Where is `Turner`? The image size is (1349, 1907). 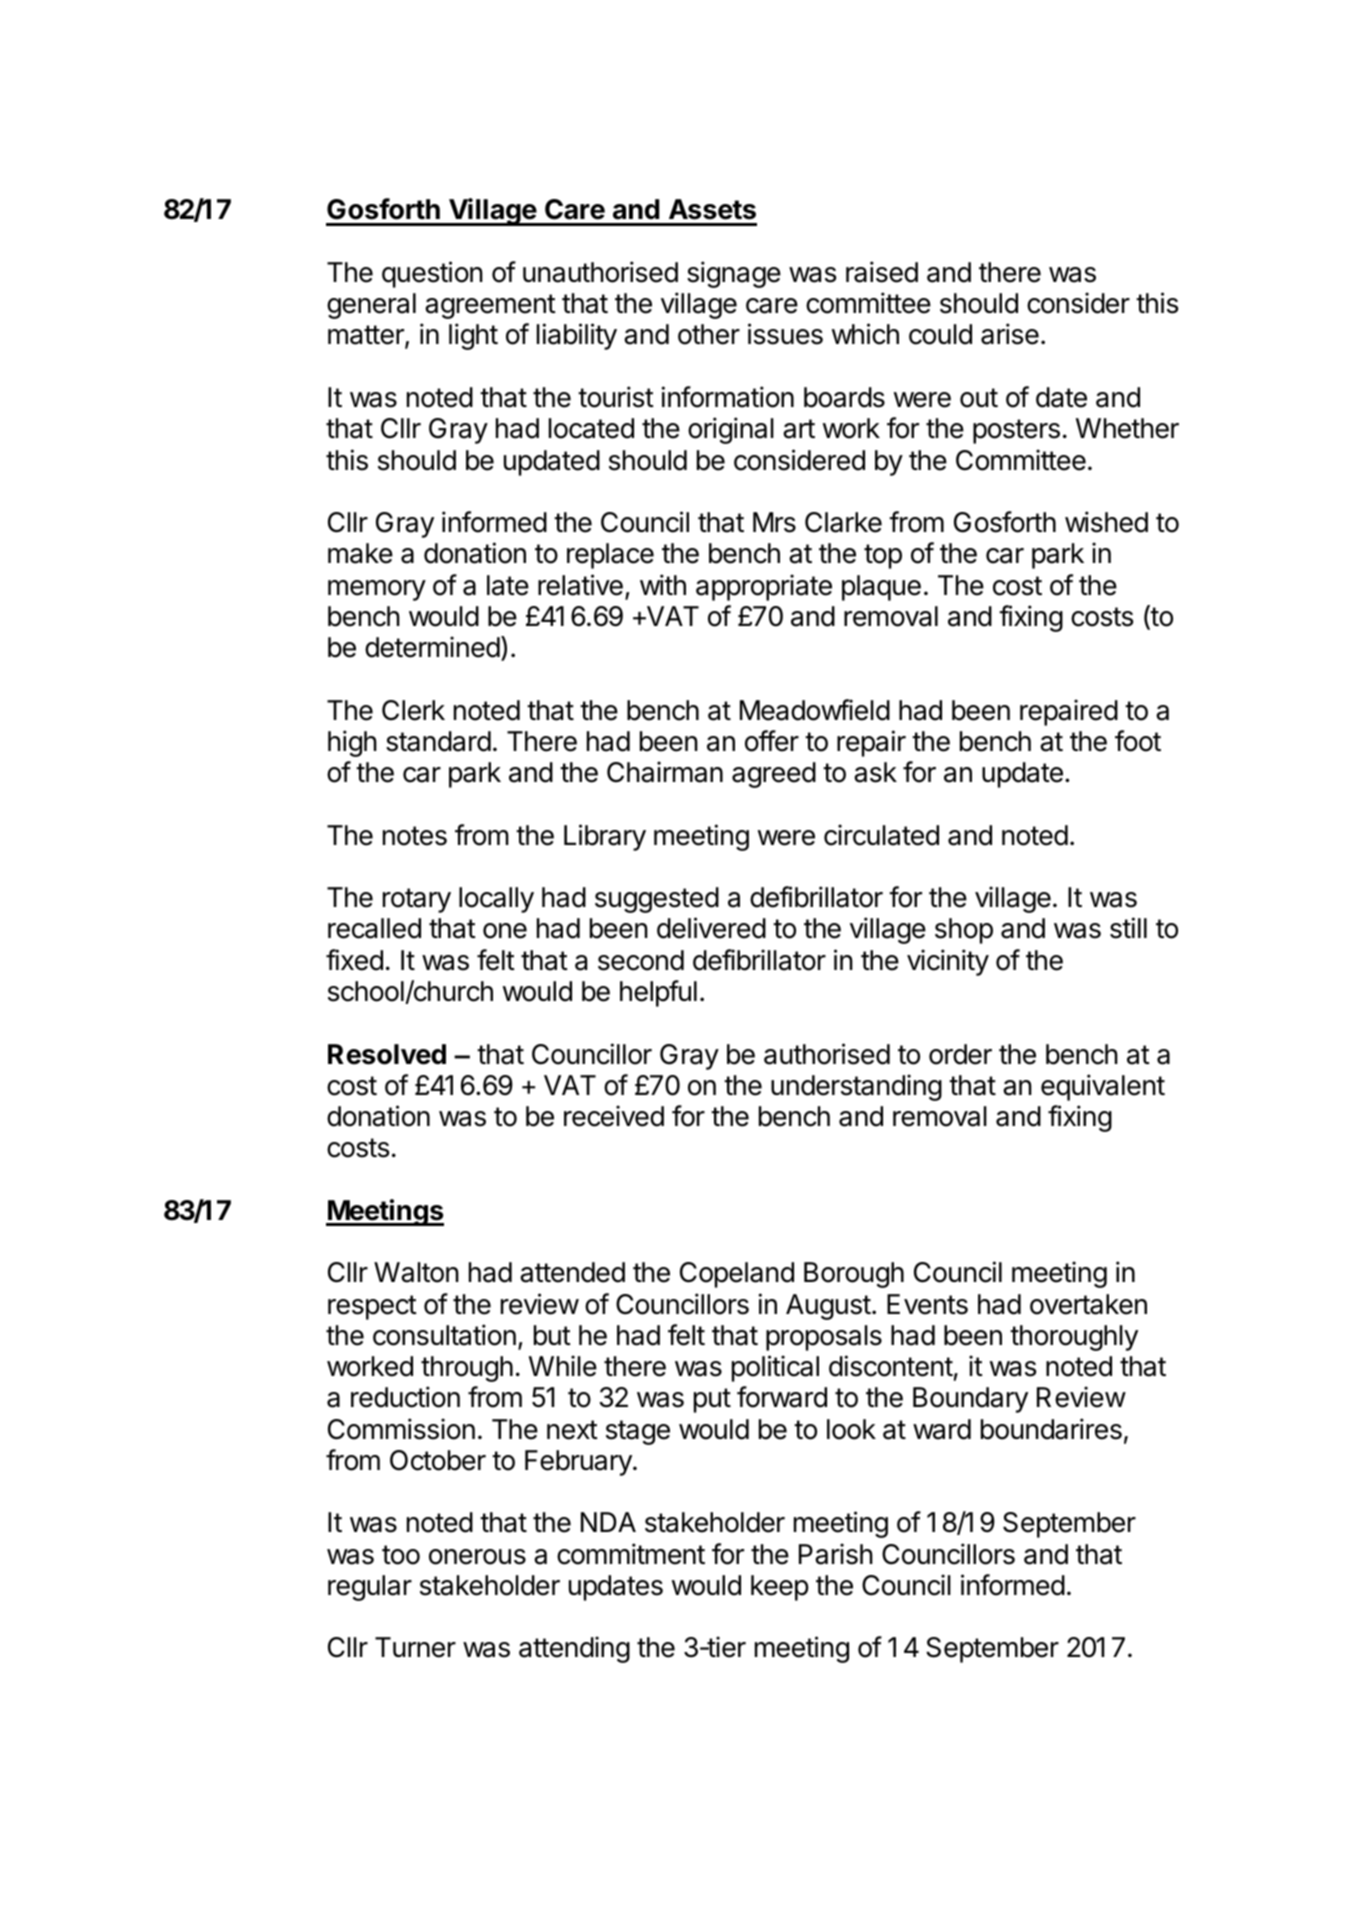
Turner is located at coordinates (415, 1647).
